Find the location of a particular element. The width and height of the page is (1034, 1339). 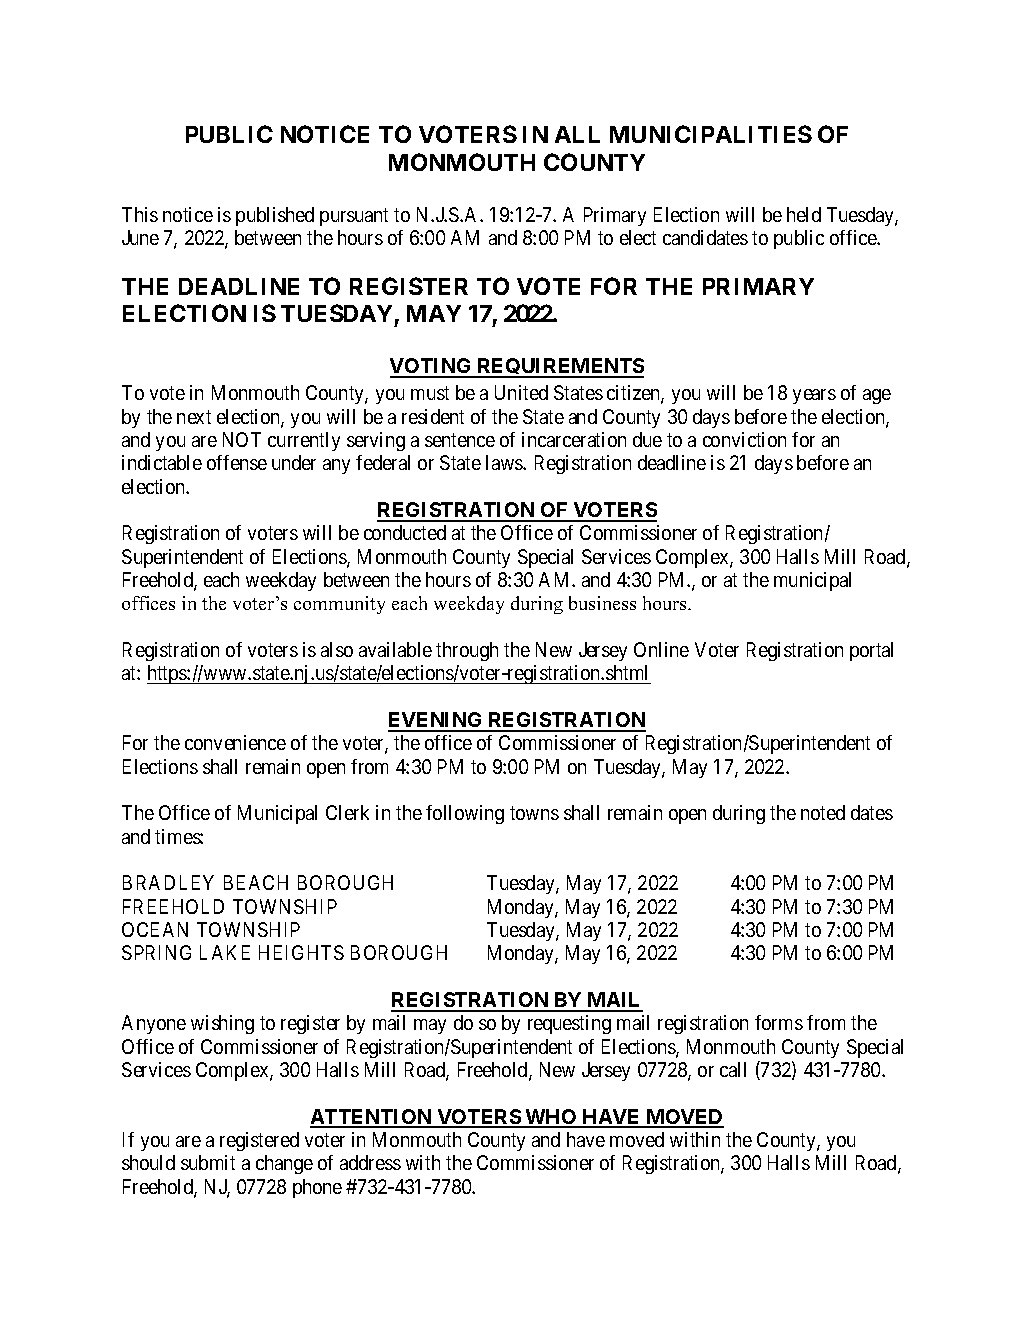

sentence is located at coordinates (460, 440).
